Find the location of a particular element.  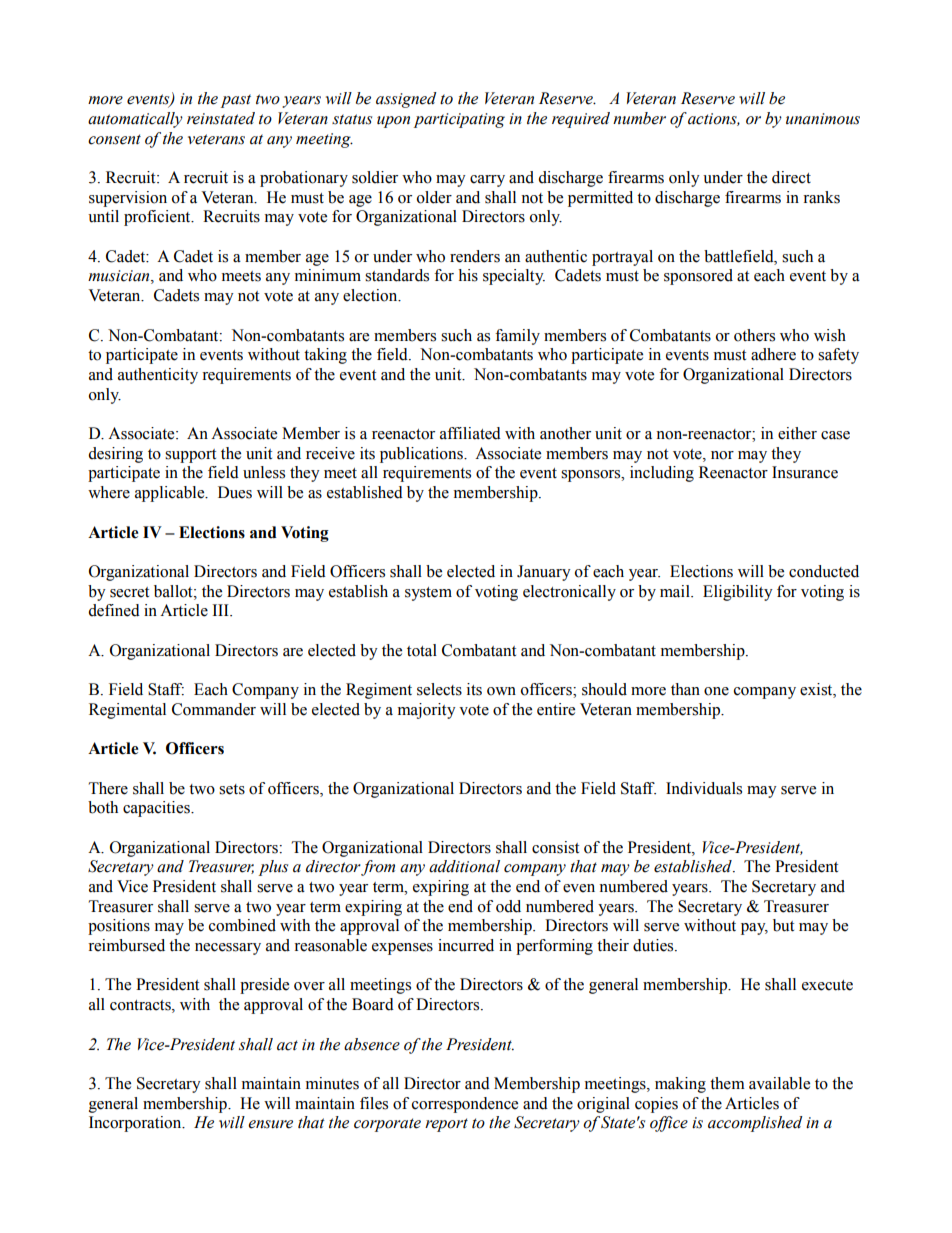

participating is located at coordinates (459, 120).
